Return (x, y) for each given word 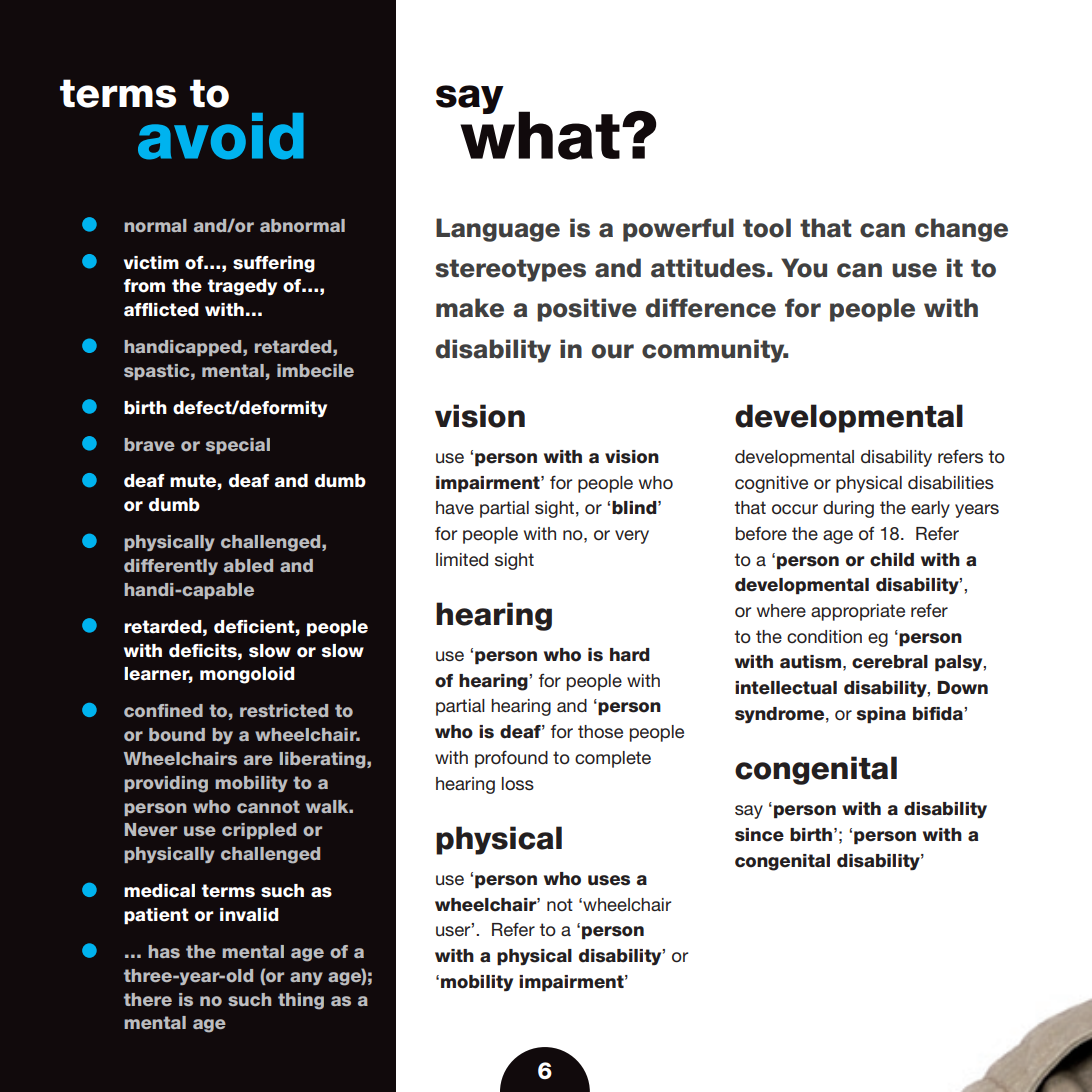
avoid (221, 136)
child (892, 560)
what (540, 134)
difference (711, 308)
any (306, 978)
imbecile (315, 370)
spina (881, 715)
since (759, 835)
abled (248, 565)
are (258, 760)
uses (609, 880)
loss (518, 783)
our (613, 351)
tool (767, 228)
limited (462, 559)
